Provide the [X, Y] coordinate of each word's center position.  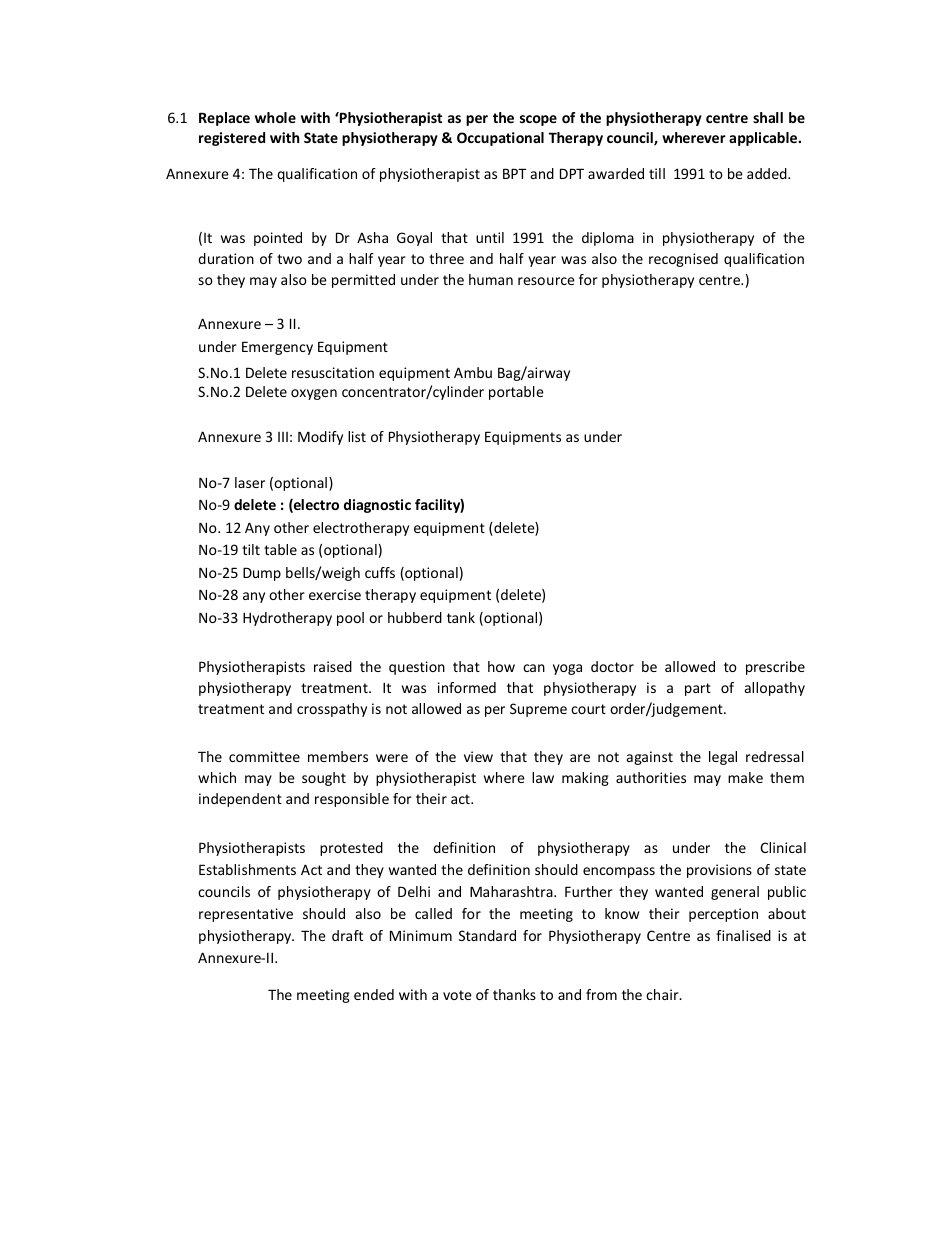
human [491, 279]
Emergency [277, 348]
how [501, 666]
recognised [683, 260]
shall [768, 117]
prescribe [775, 668]
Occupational [500, 139]
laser [250, 482]
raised [333, 666]
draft [347, 935]
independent [240, 800]
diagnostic [377, 506]
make [745, 777]
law [543, 777]
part [698, 689]
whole [275, 117]
